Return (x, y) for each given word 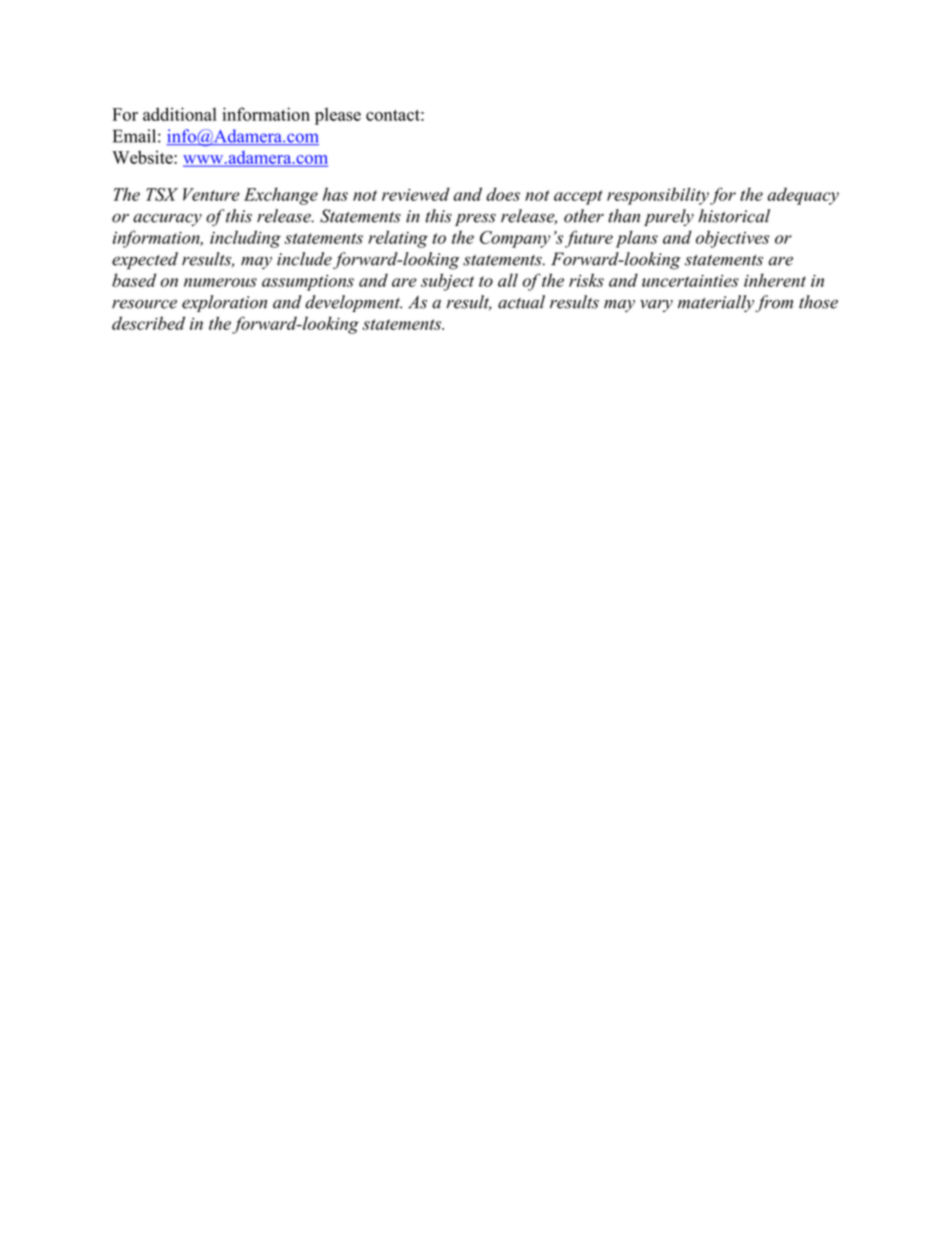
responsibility (658, 196)
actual (521, 302)
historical (734, 216)
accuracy (167, 219)
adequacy (803, 196)
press (475, 219)
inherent (775, 280)
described (148, 323)
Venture (211, 194)
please (338, 116)
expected (145, 261)
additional (180, 114)
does (503, 194)
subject (447, 282)
